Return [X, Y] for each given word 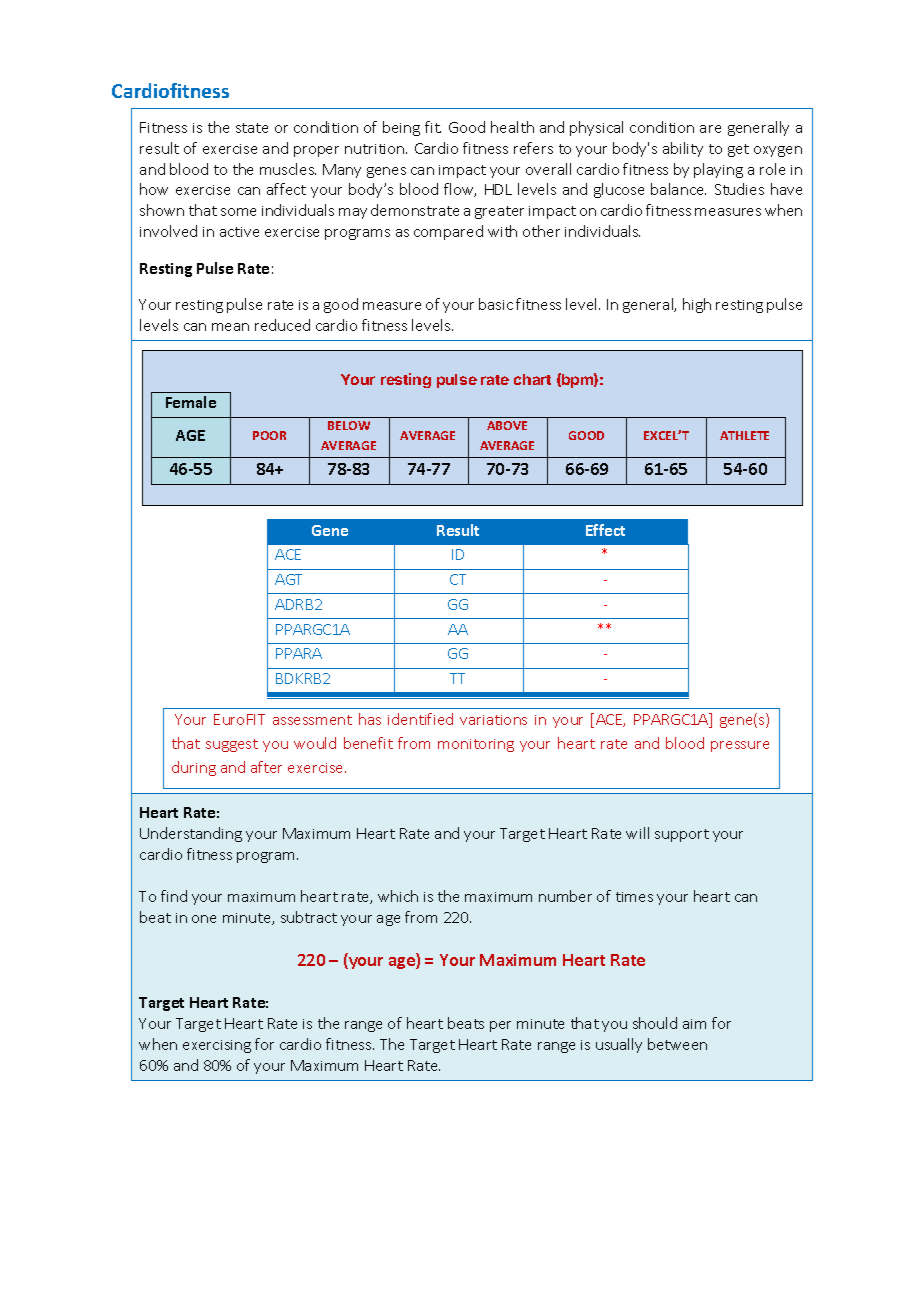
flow [460, 190]
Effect [605, 530]
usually [619, 1045]
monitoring [476, 745]
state [252, 128]
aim [694, 1024]
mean [230, 327]
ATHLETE [744, 435]
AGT [288, 579]
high [697, 305]
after [266, 767]
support [682, 835]
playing [718, 170]
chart [532, 379]
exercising [217, 1046]
